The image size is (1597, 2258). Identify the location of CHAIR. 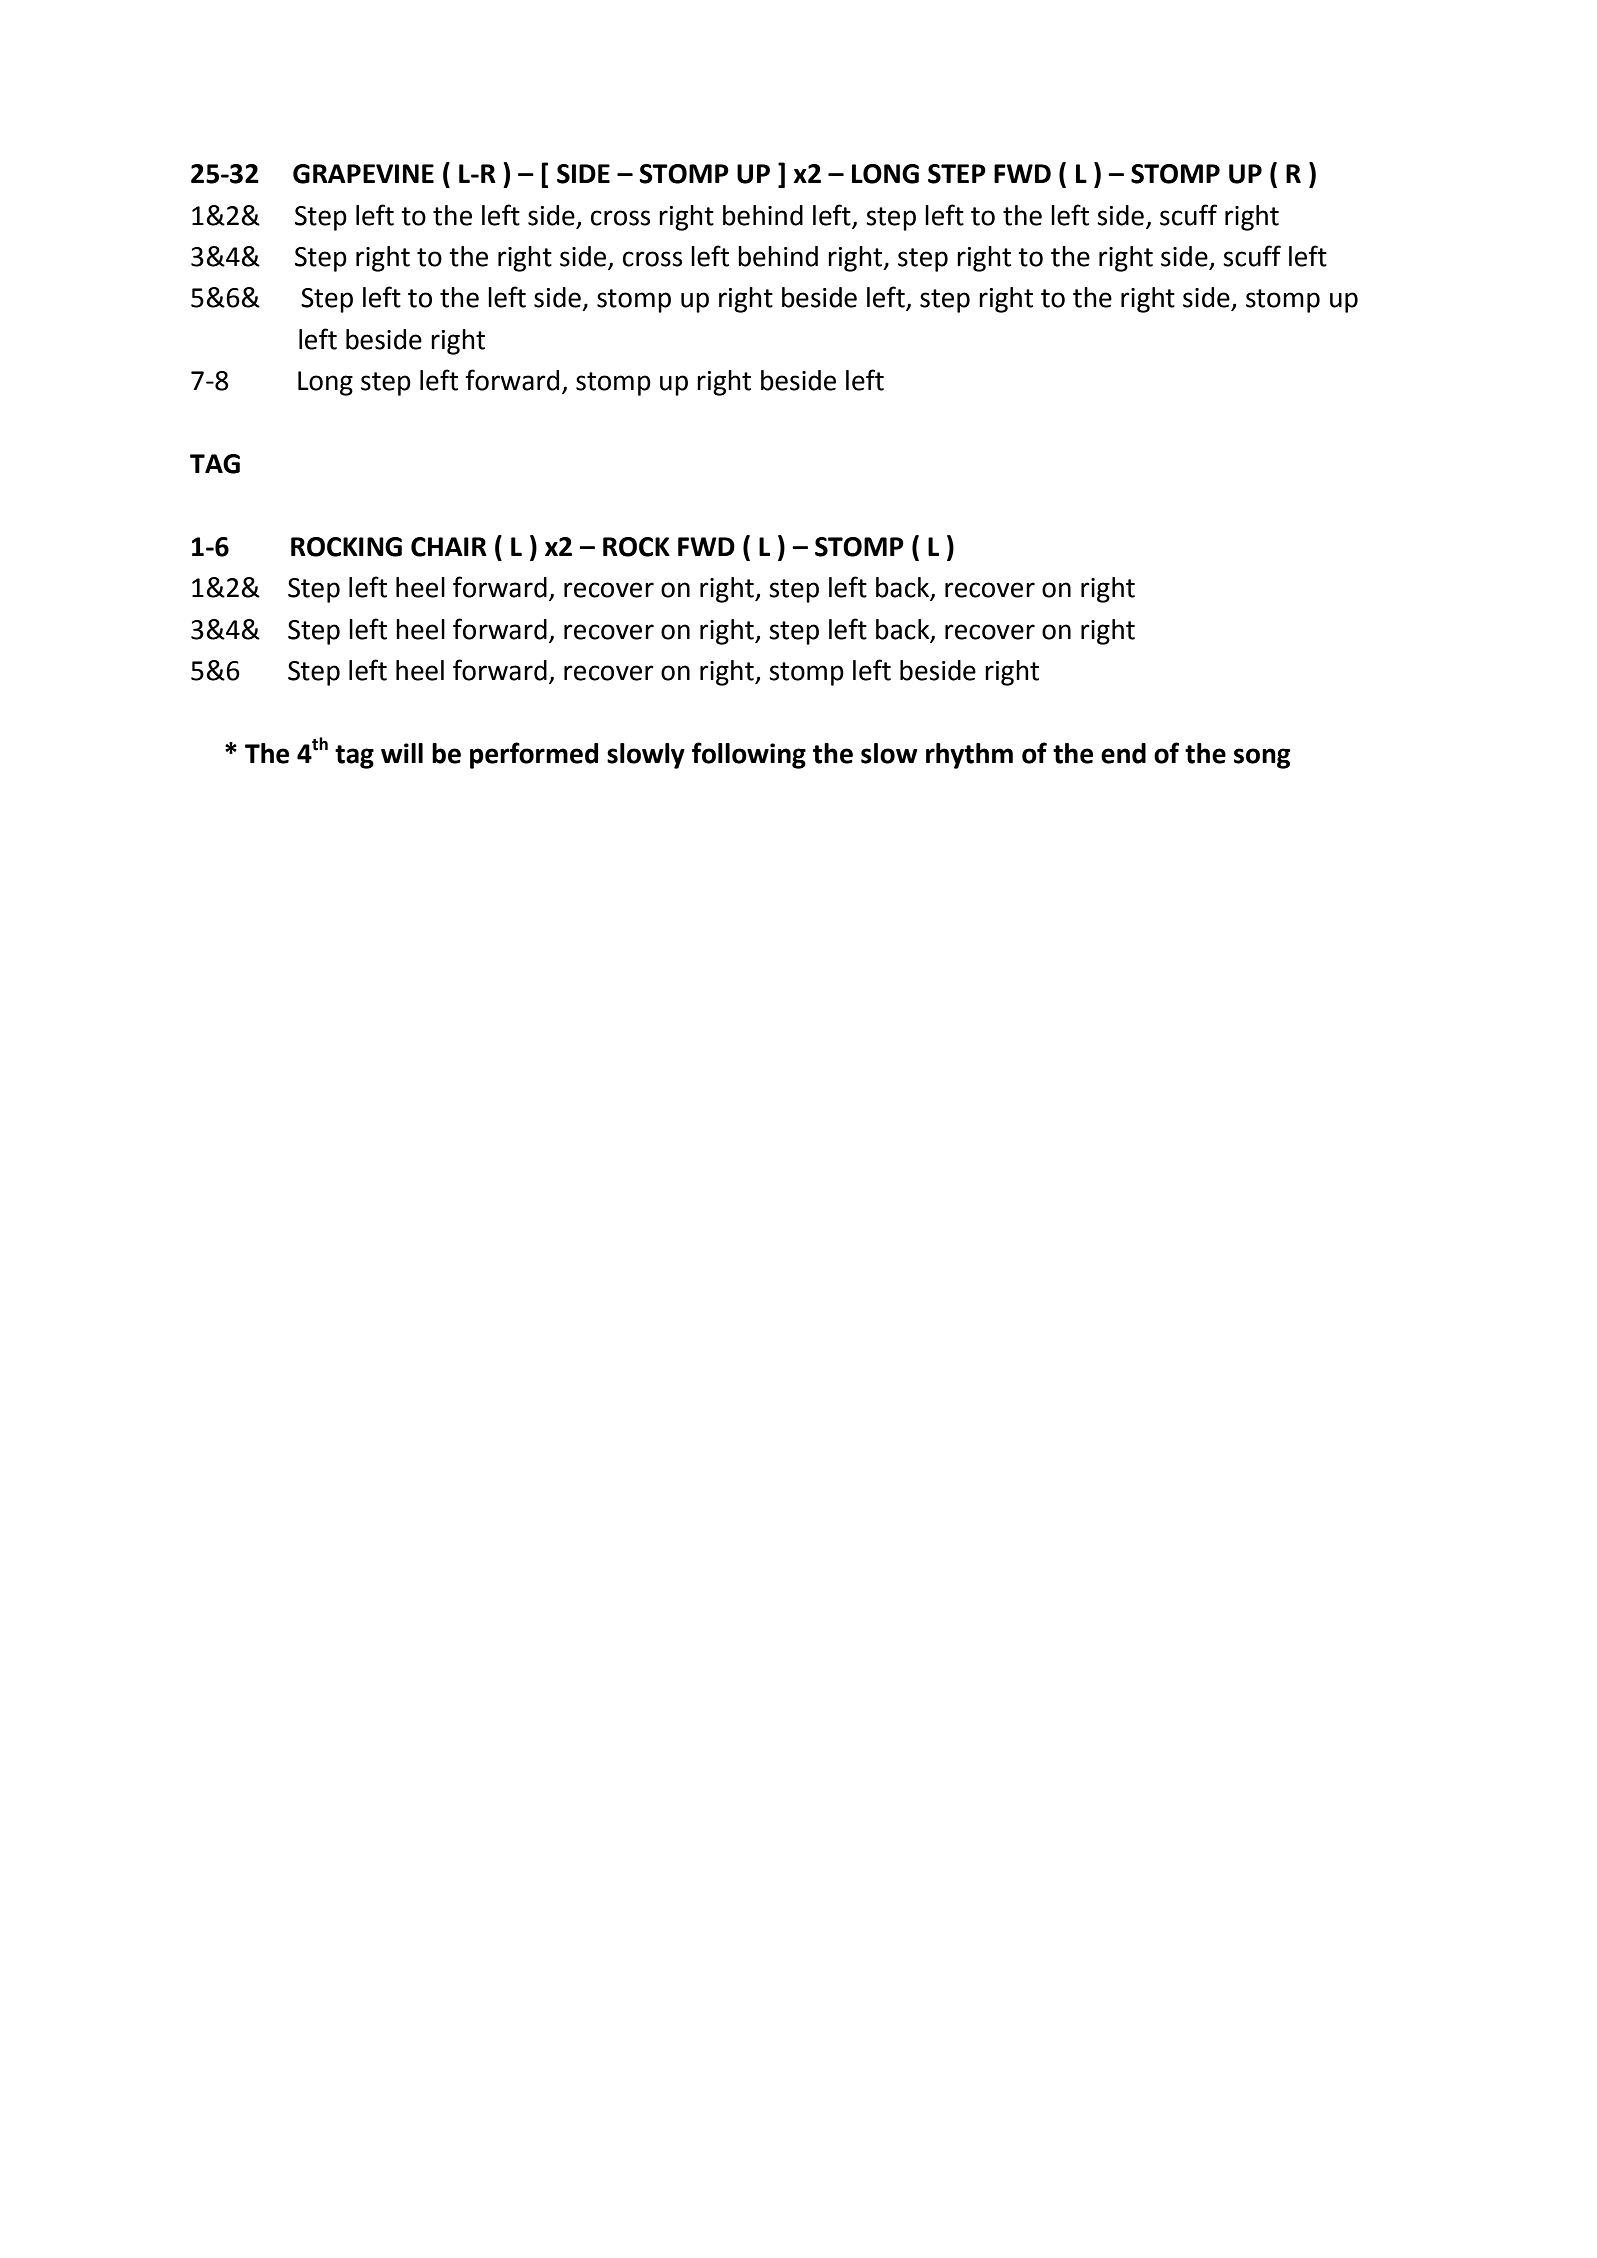
(449, 547).
